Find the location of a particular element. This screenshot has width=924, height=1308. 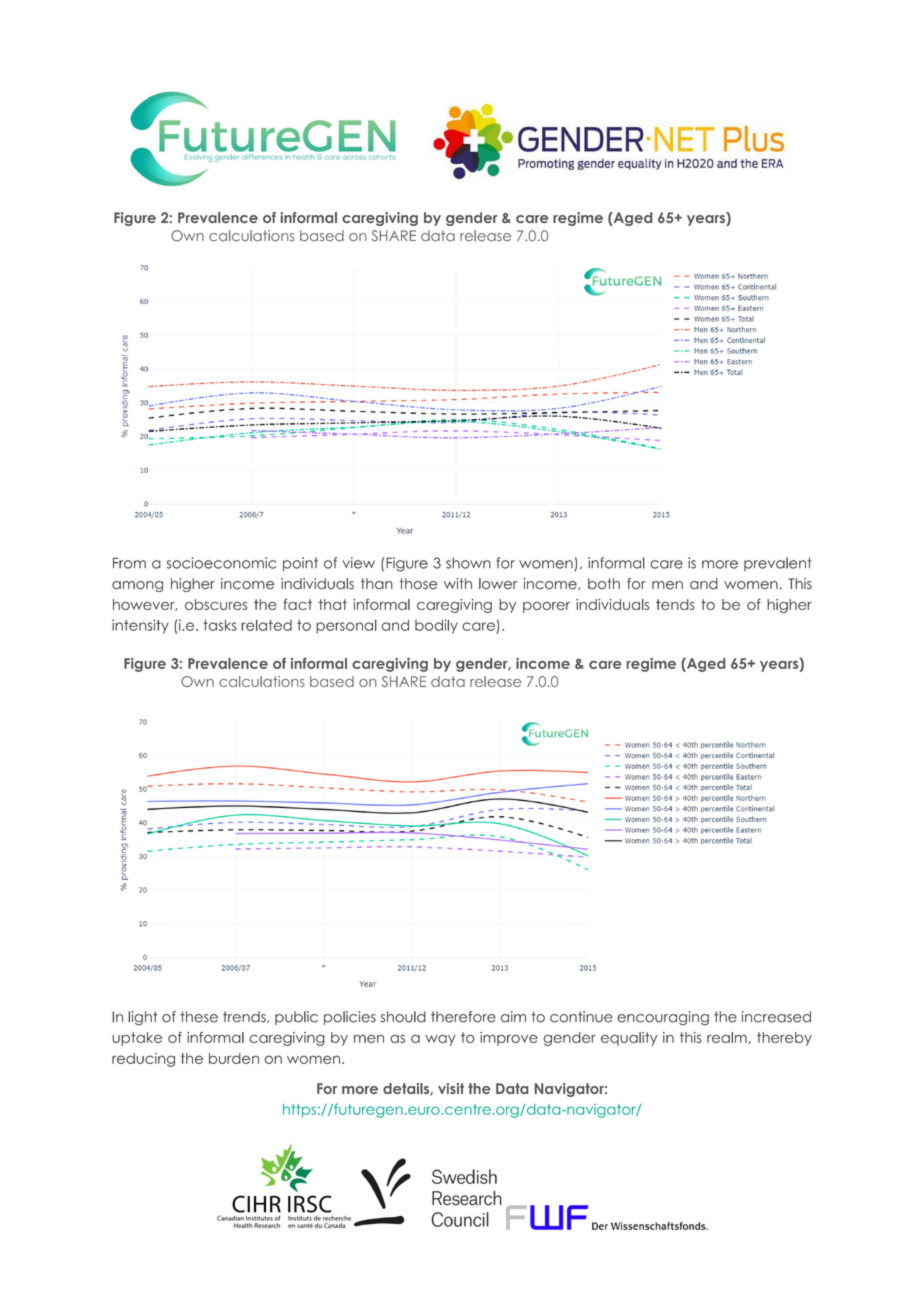

tends is located at coordinates (675, 604).
